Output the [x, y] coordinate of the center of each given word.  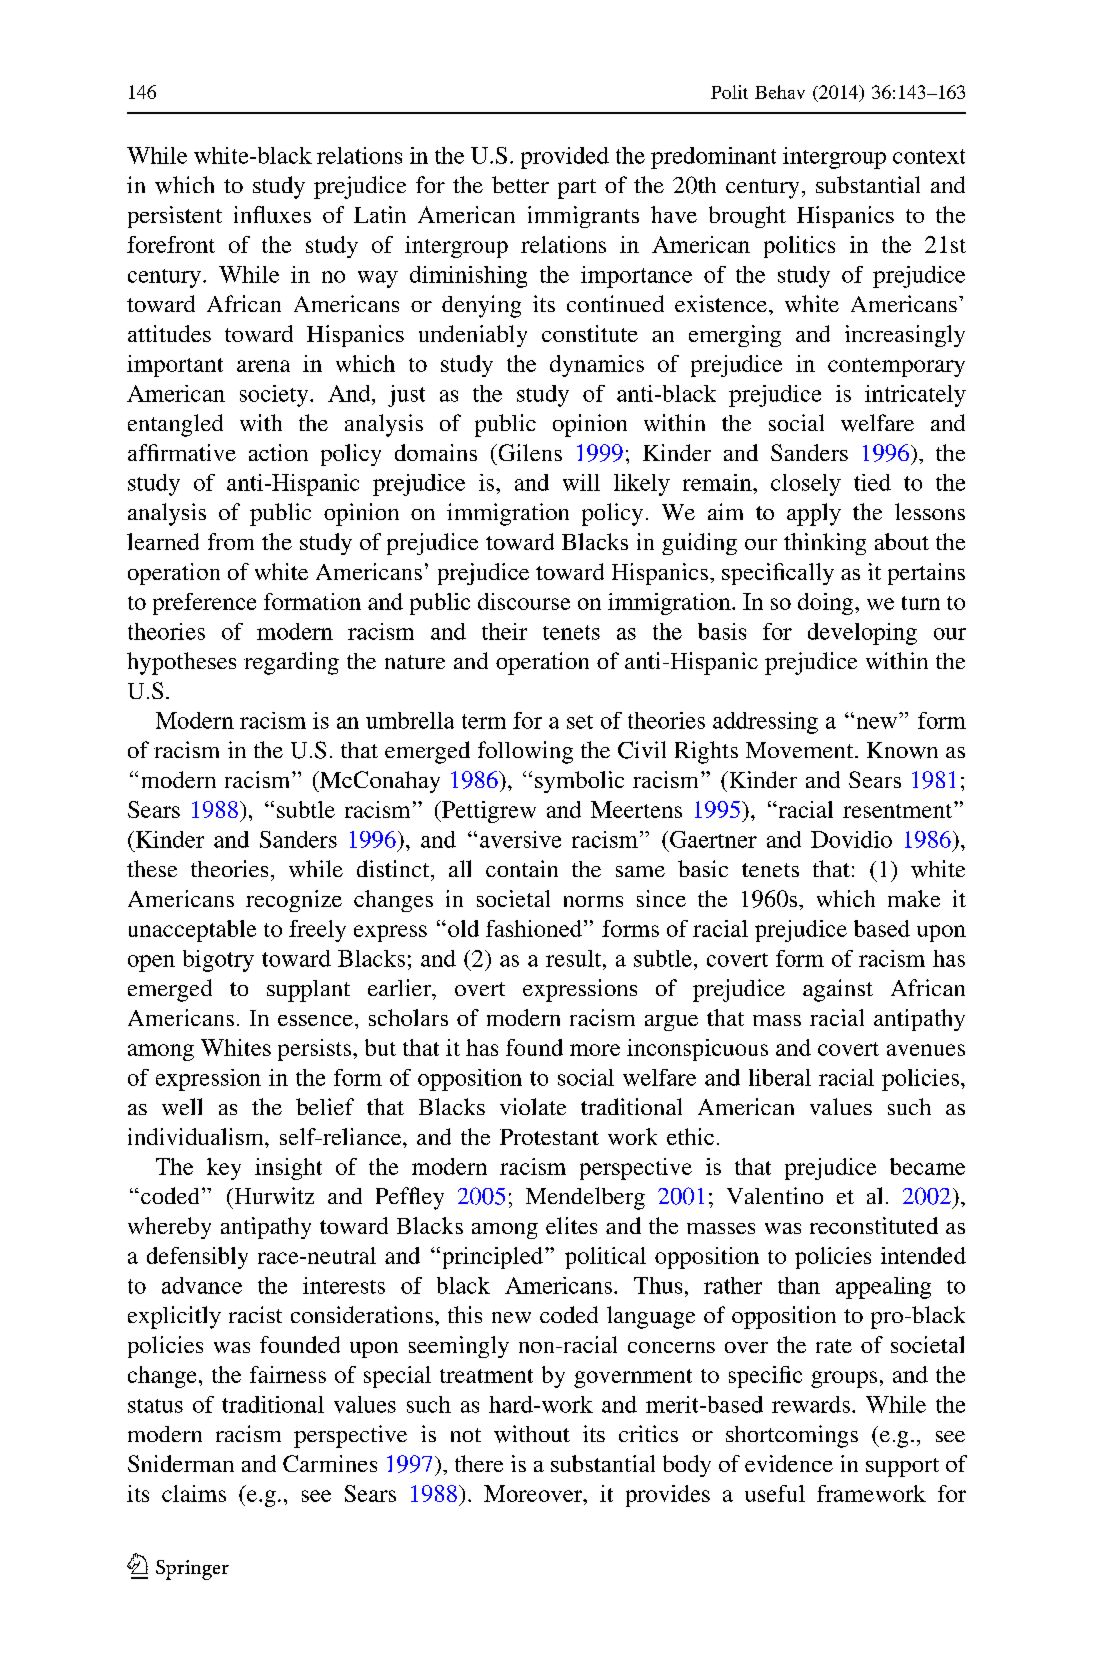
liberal [780, 1077]
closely [806, 485]
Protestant [549, 1137]
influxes [272, 214]
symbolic [579, 782]
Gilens [529, 452]
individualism [197, 1136]
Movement [801, 750]
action [278, 452]
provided [565, 158]
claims [194, 1493]
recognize [294, 901]
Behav [780, 92]
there [479, 1463]
